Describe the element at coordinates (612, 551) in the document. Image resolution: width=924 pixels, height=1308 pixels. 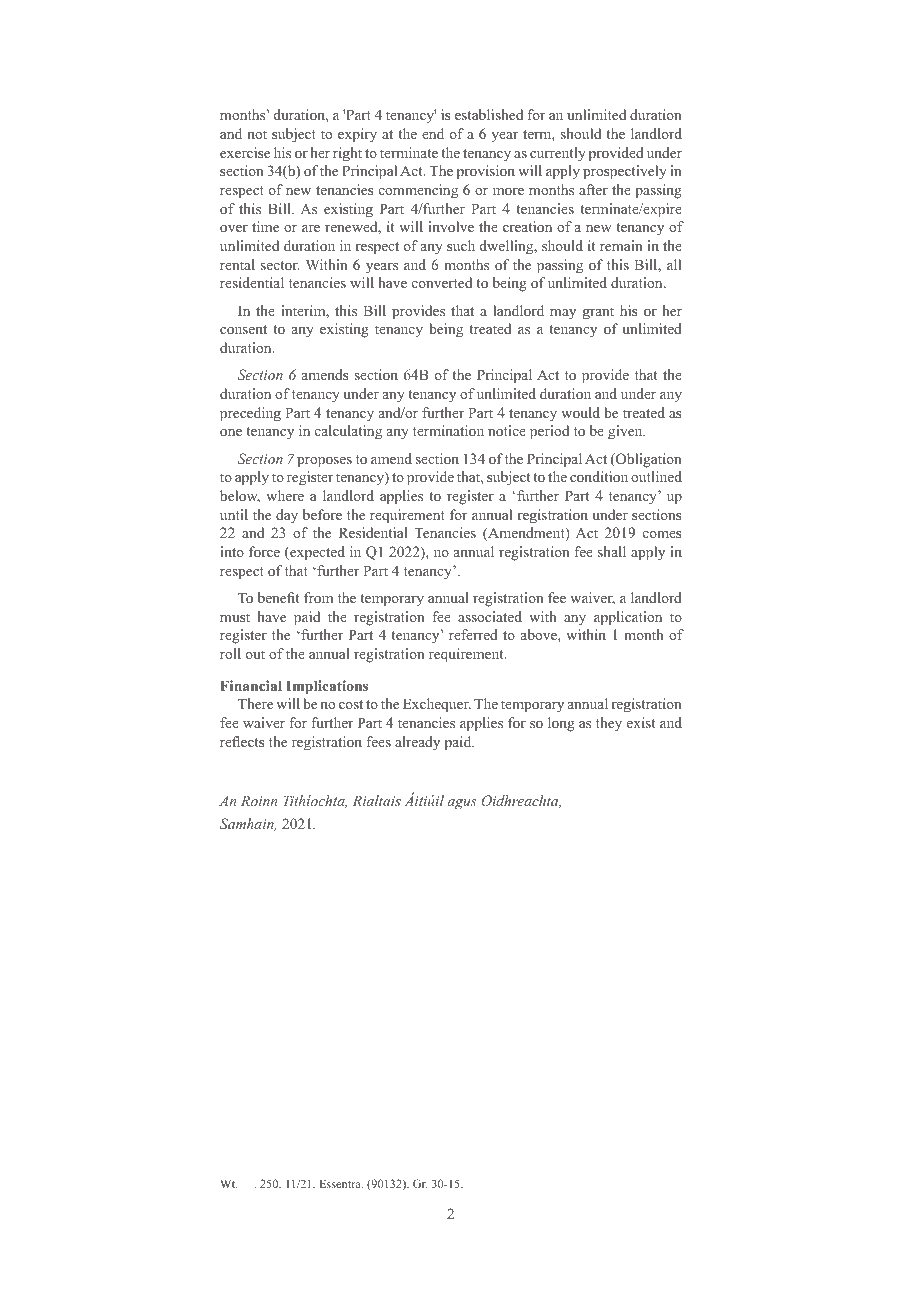
I see `shall` at that location.
